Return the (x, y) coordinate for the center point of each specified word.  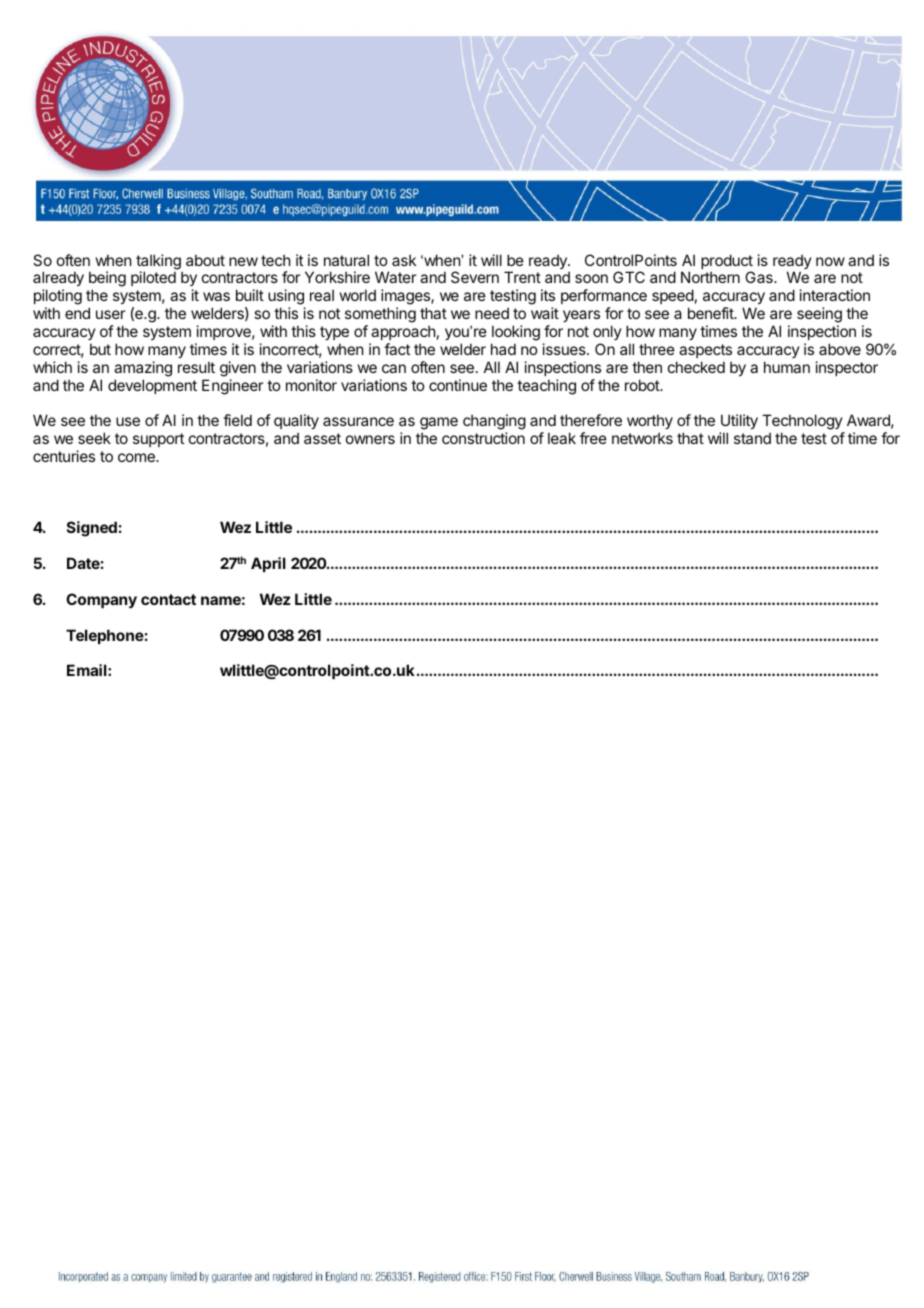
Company (101, 600)
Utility (739, 423)
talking (159, 263)
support (158, 440)
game (439, 425)
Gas (760, 277)
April (268, 564)
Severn (475, 277)
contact (168, 599)
